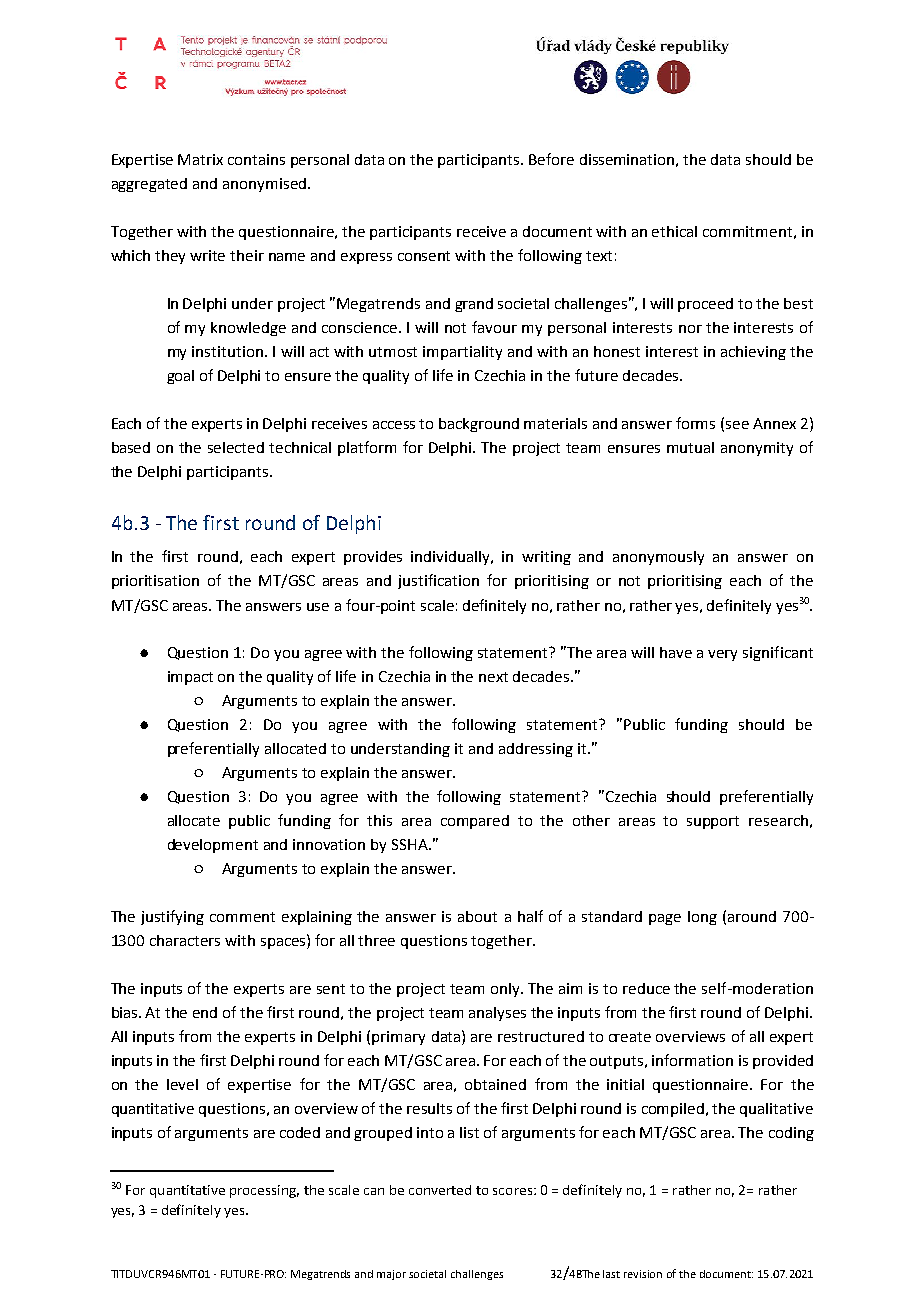  What do you see at coordinates (172, 917) in the page?
I see `justifying` at bounding box center [172, 917].
